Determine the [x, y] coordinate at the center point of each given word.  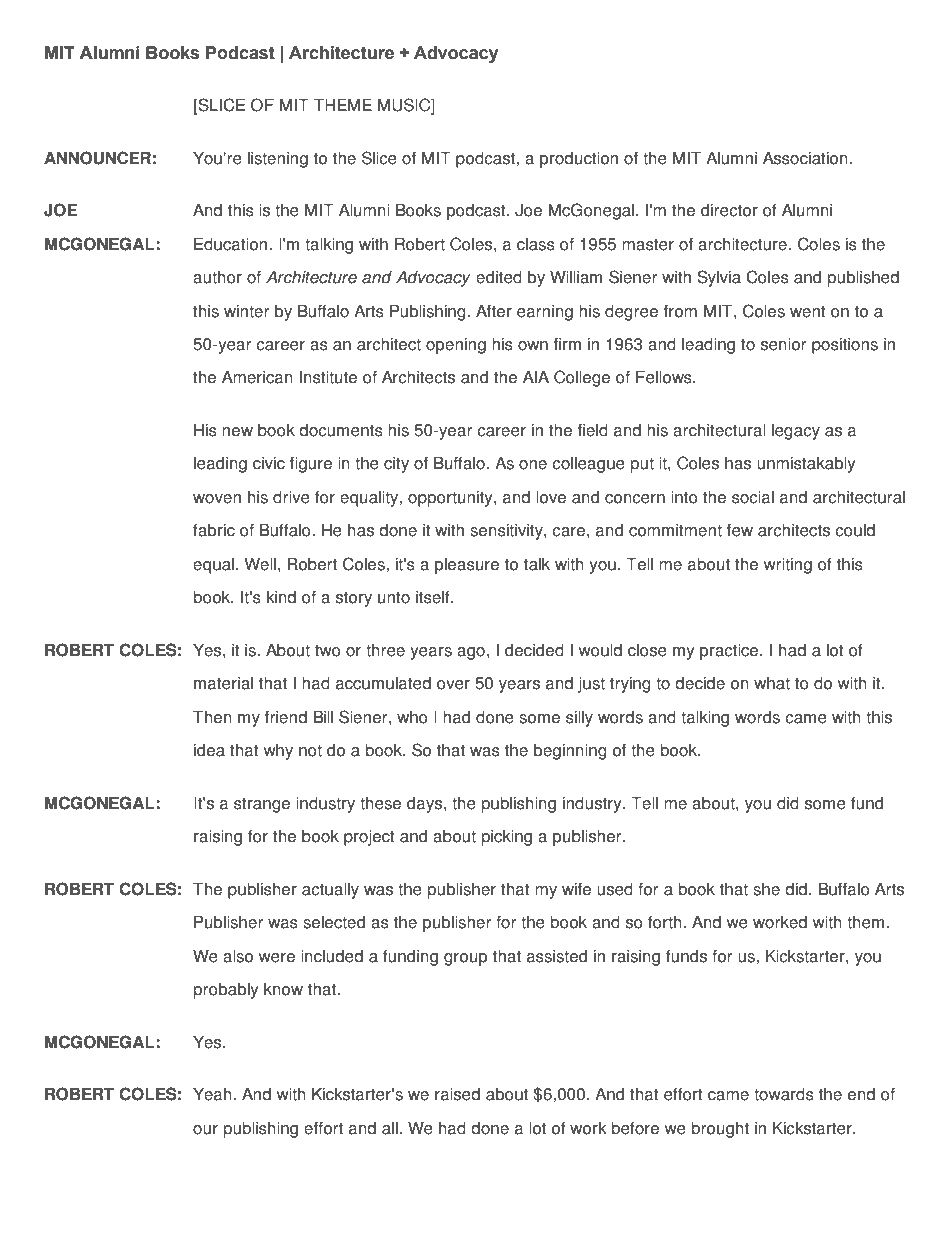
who [412, 717]
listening [278, 160]
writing [788, 566]
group [465, 959]
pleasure [467, 566]
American [257, 377]
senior [783, 344]
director [729, 210]
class [536, 244]
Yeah [212, 1094]
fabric [214, 530]
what [772, 683]
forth [665, 922]
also [238, 956]
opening [456, 346]
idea [209, 750]
